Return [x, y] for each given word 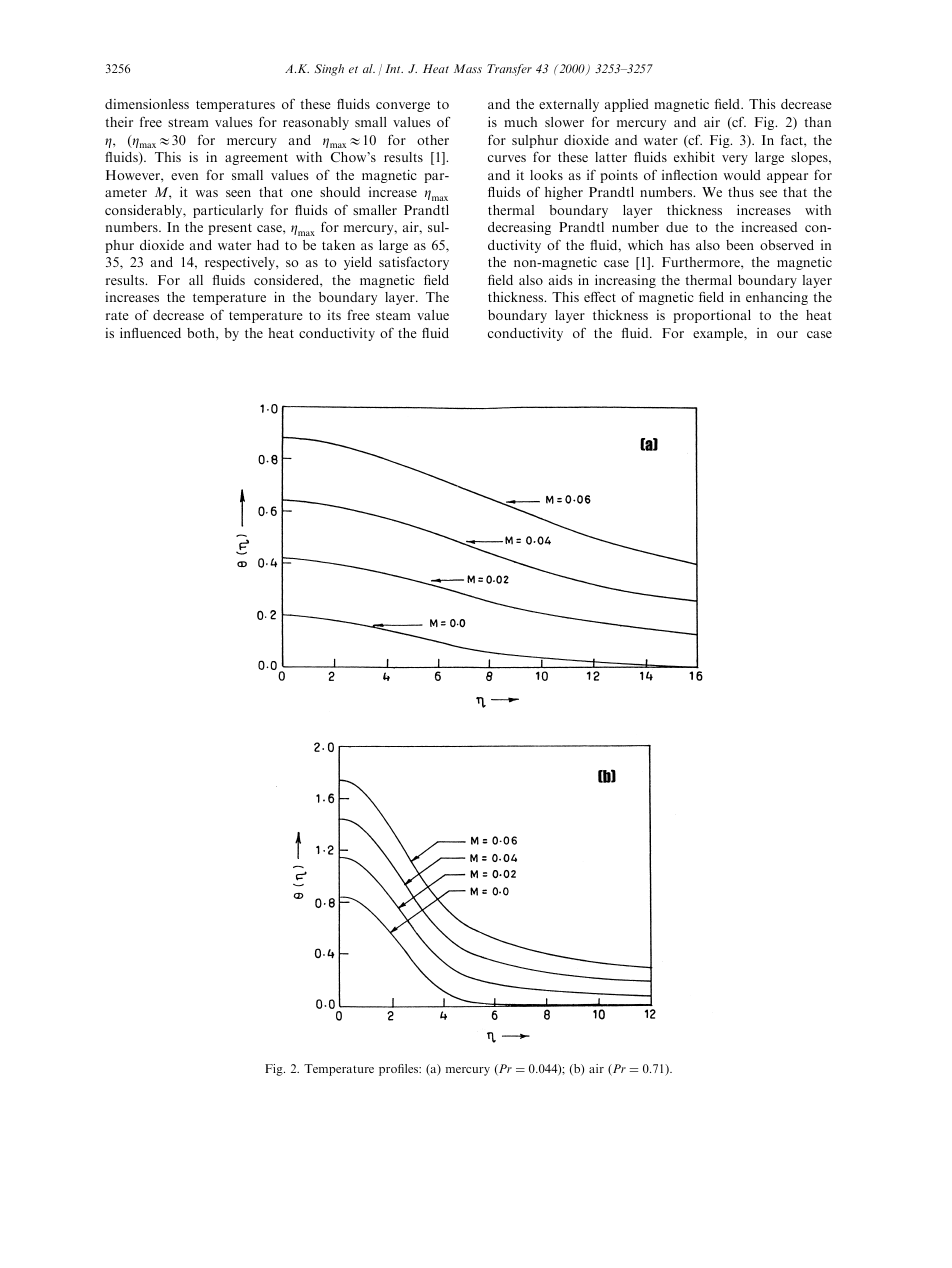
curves [507, 158]
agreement [256, 159]
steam [393, 315]
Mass [468, 68]
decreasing [519, 228]
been [740, 245]
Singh [329, 70]
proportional [712, 316]
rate [117, 315]
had [268, 245]
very [735, 160]
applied [627, 105]
